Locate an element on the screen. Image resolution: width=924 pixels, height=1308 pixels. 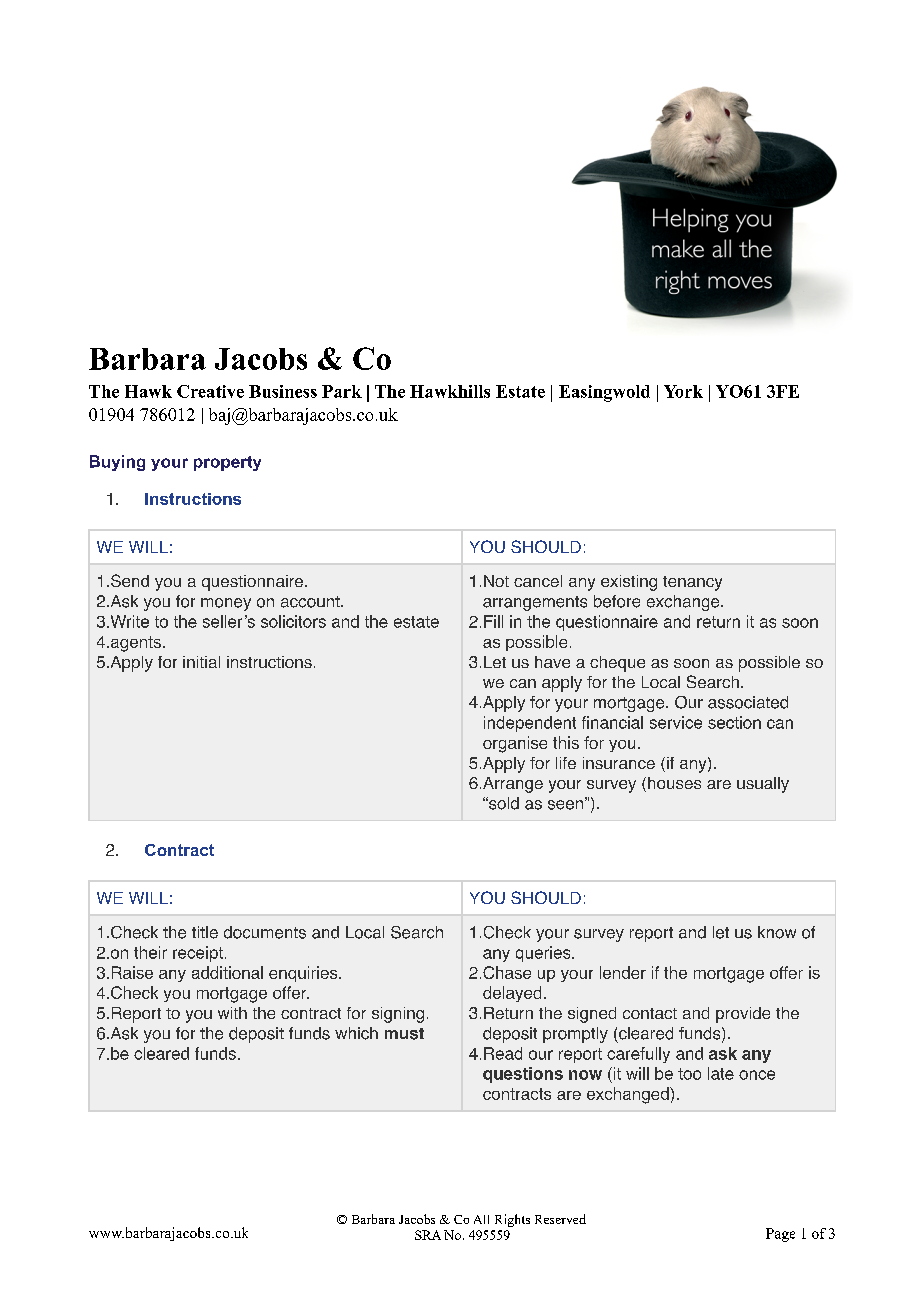
cancel is located at coordinates (538, 581).
